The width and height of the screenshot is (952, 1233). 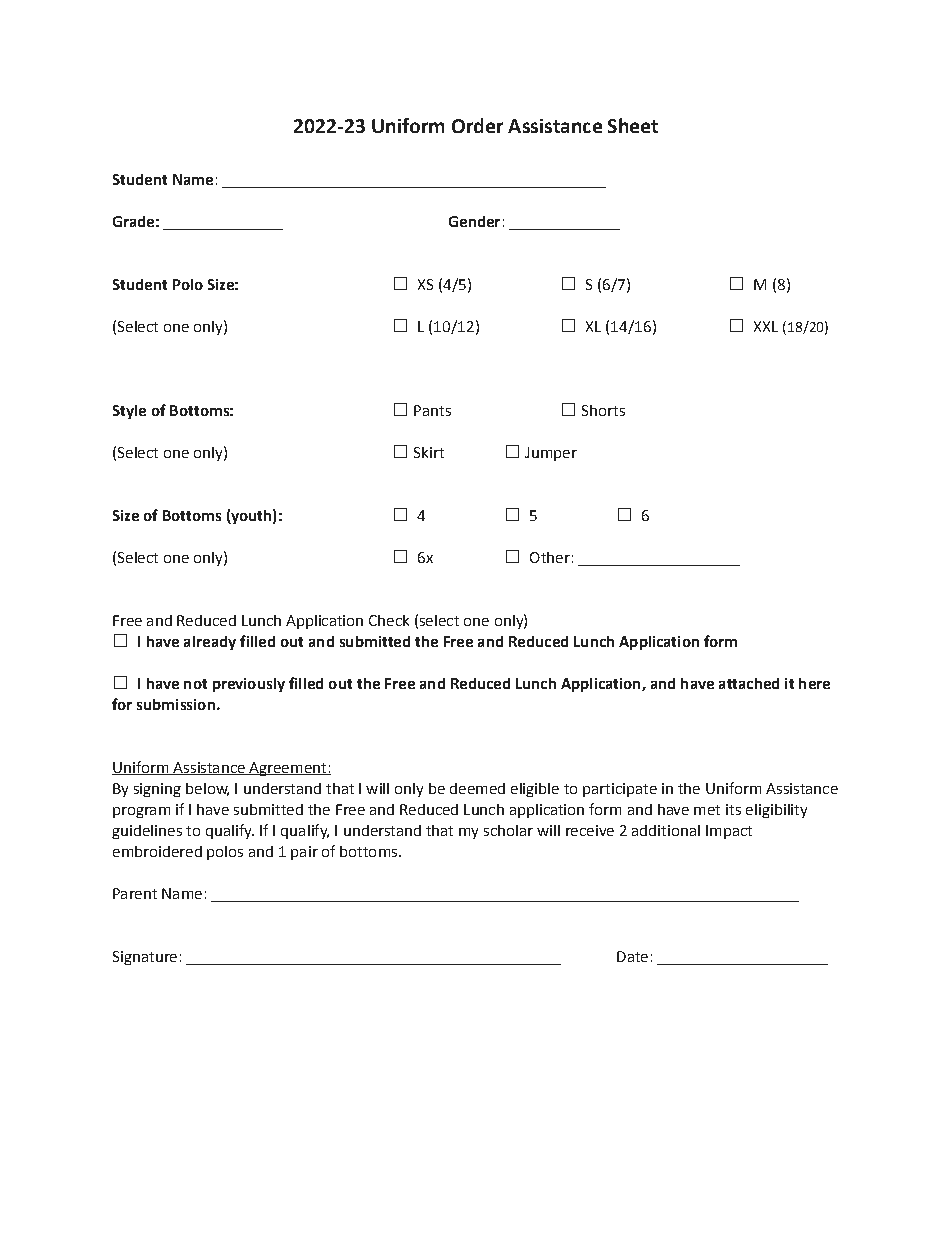 What do you see at coordinates (432, 410) in the screenshot?
I see `Pants` at bounding box center [432, 410].
